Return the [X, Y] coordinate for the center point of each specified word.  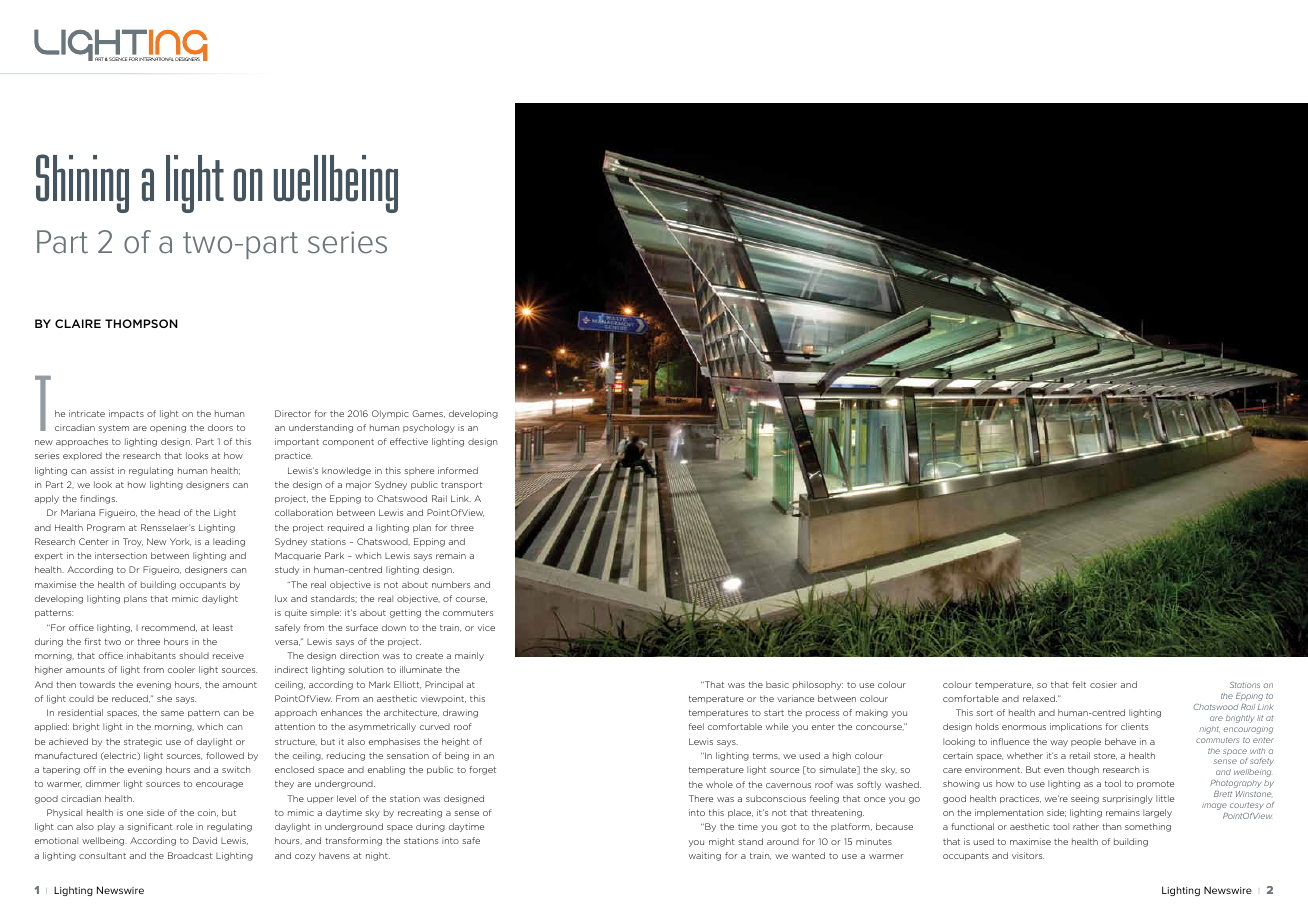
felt [1079, 684]
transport [461, 486]
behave [1120, 741]
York [180, 542]
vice [486, 627]
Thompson [141, 323]
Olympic [390, 414]
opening [168, 428]
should [194, 655]
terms [766, 756]
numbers [451, 584]
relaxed [1040, 698]
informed [458, 470]
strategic [143, 742]
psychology [429, 428]
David [205, 840]
